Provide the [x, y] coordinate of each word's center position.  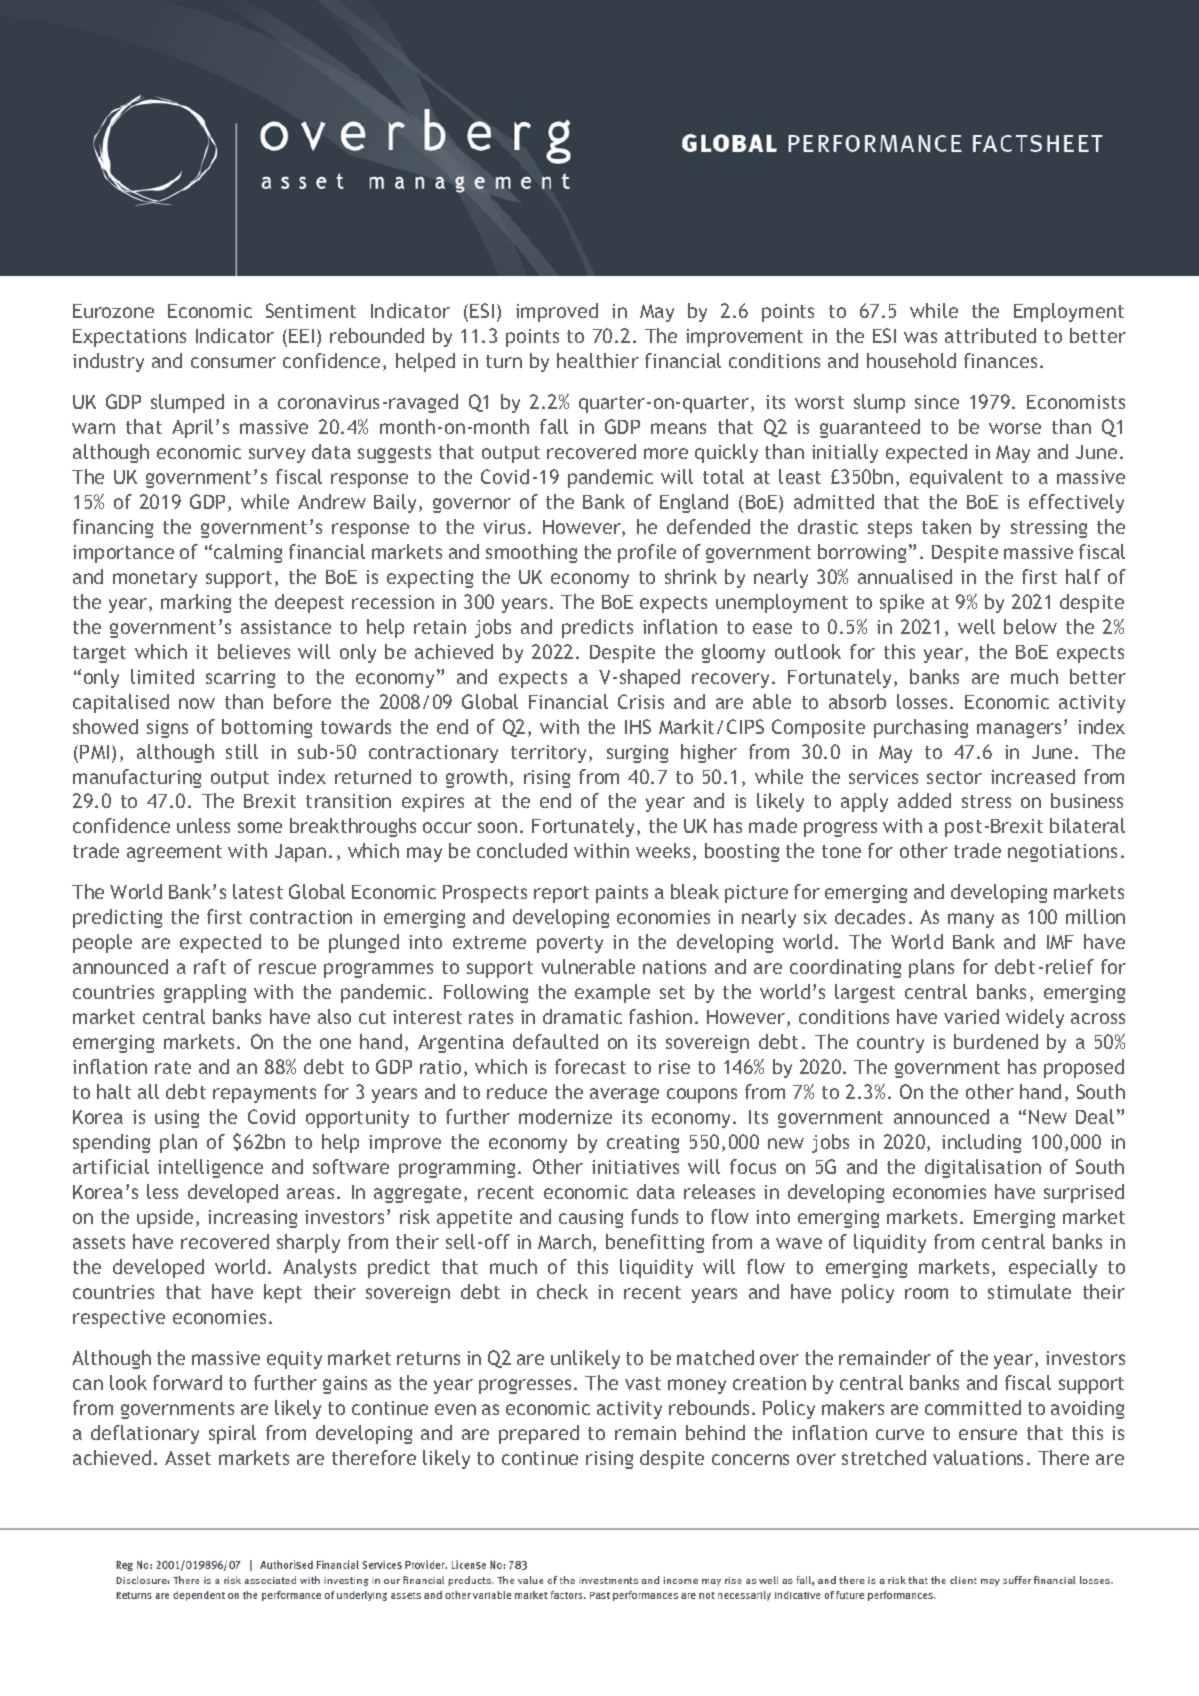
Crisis [641, 701]
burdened [996, 1041]
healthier [598, 360]
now [197, 703]
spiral [232, 1434]
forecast [590, 1066]
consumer [233, 362]
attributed [990, 335]
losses [924, 701]
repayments [264, 1094]
